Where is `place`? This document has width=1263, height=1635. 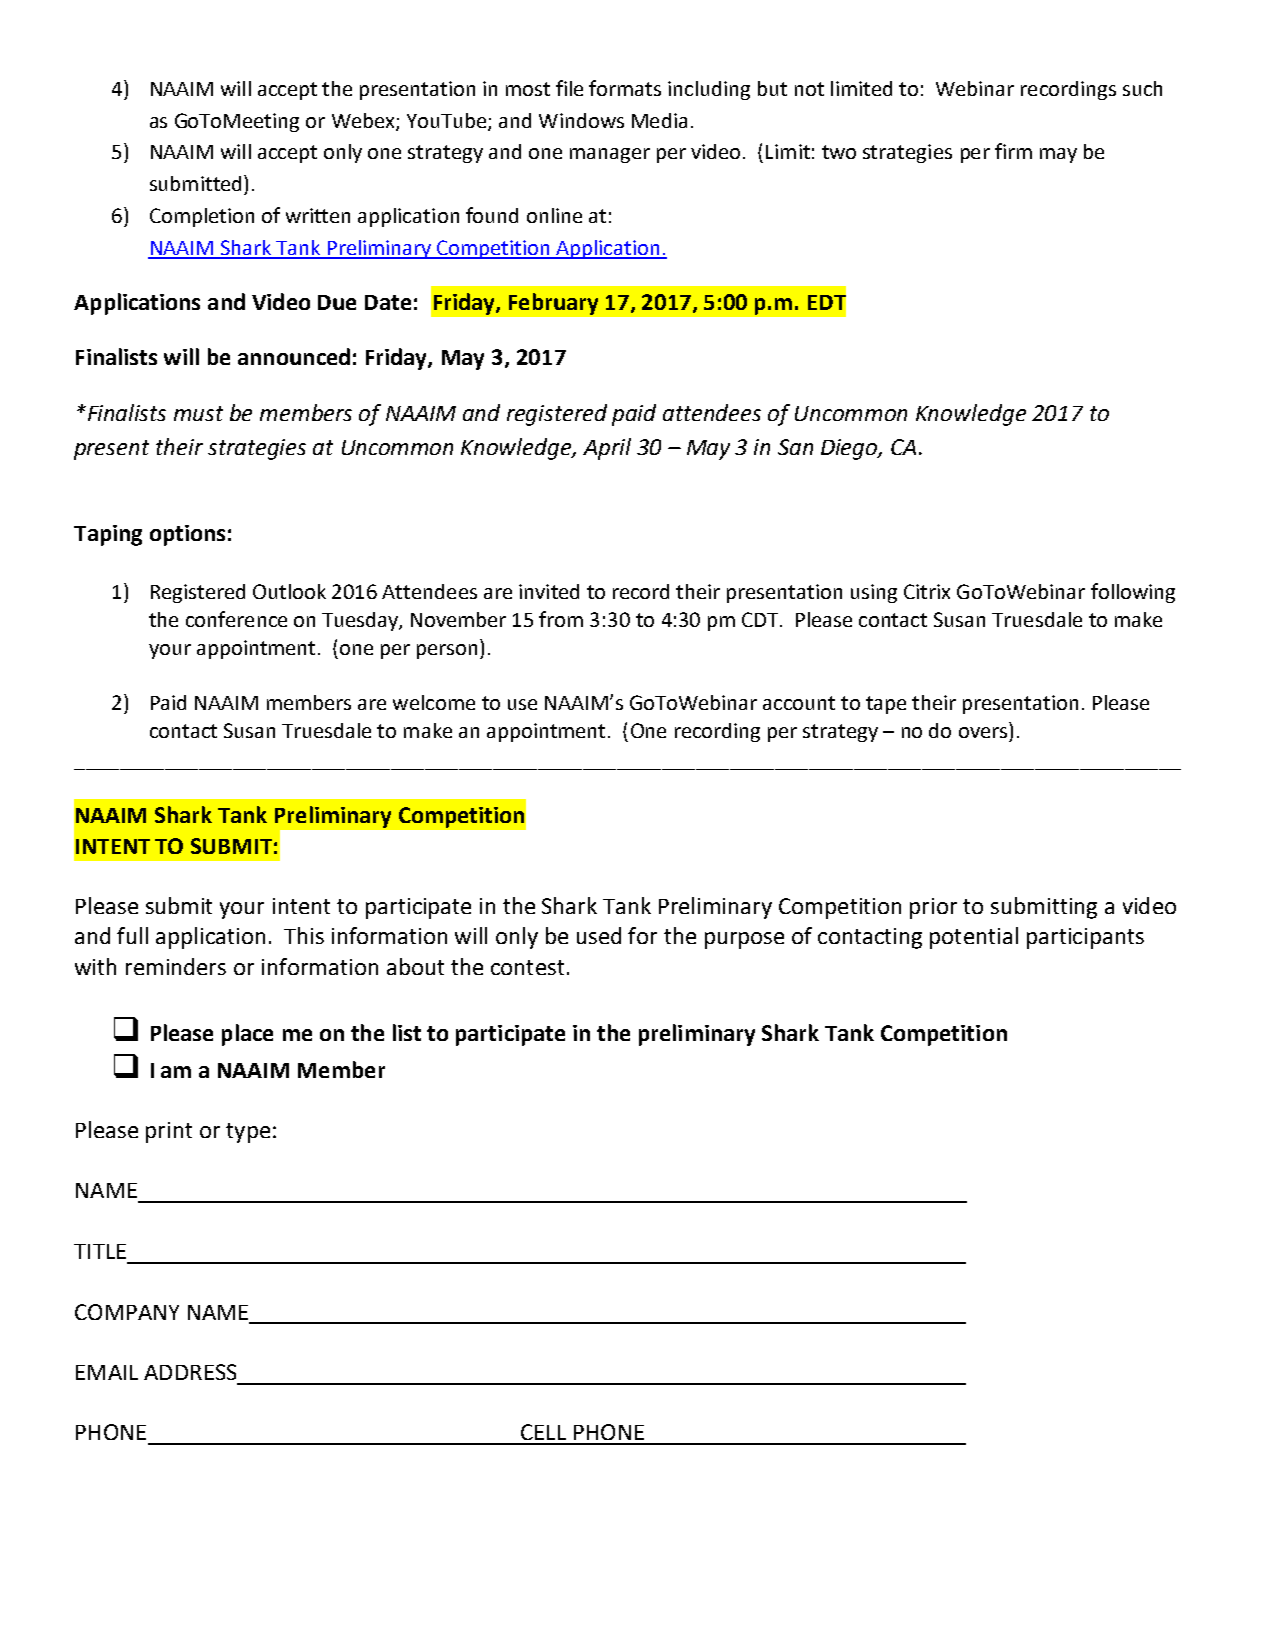 place is located at coordinates (247, 1035).
